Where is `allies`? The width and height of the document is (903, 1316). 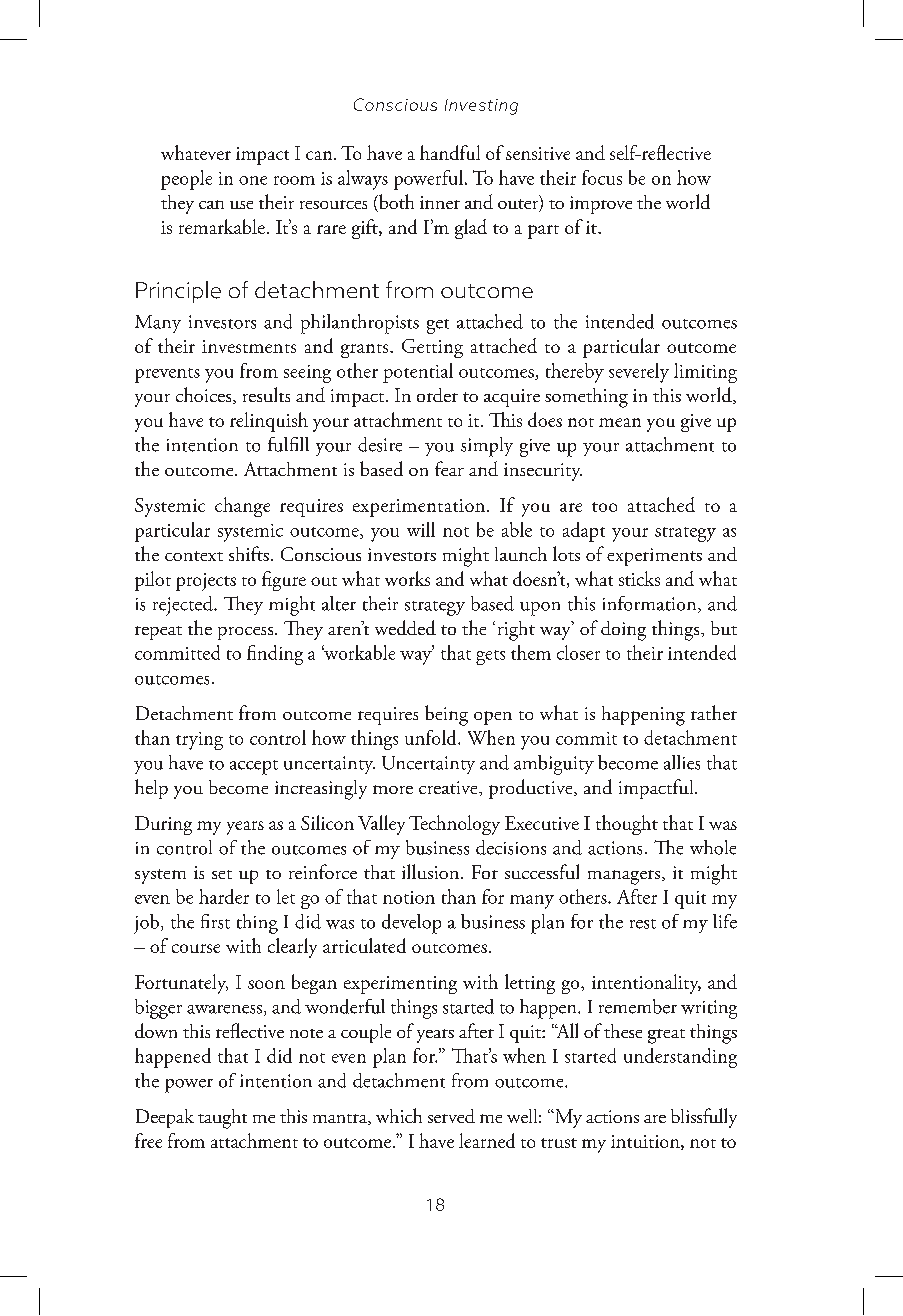 allies is located at coordinates (682, 762).
